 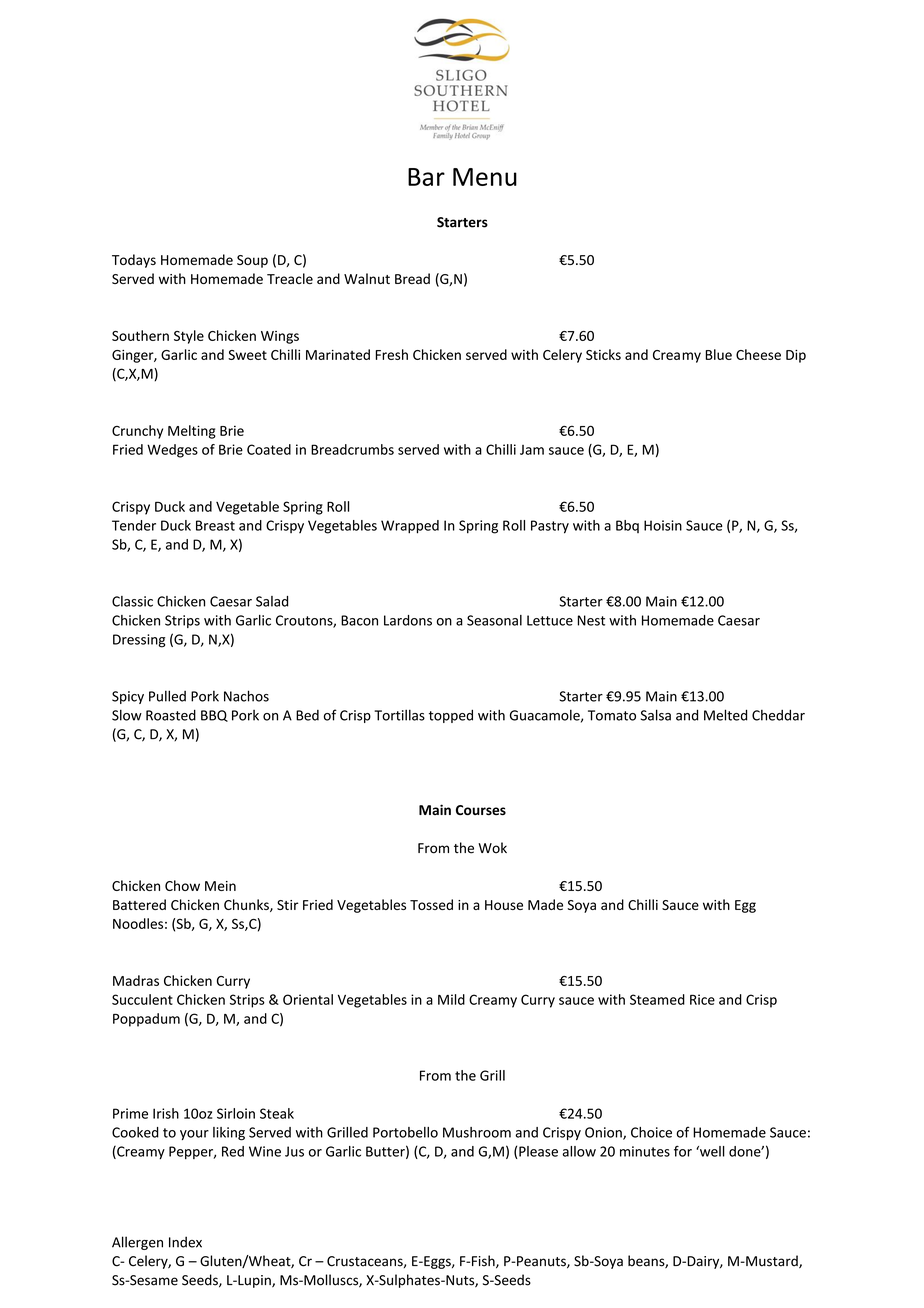 I want to click on Rice, so click(x=702, y=999).
